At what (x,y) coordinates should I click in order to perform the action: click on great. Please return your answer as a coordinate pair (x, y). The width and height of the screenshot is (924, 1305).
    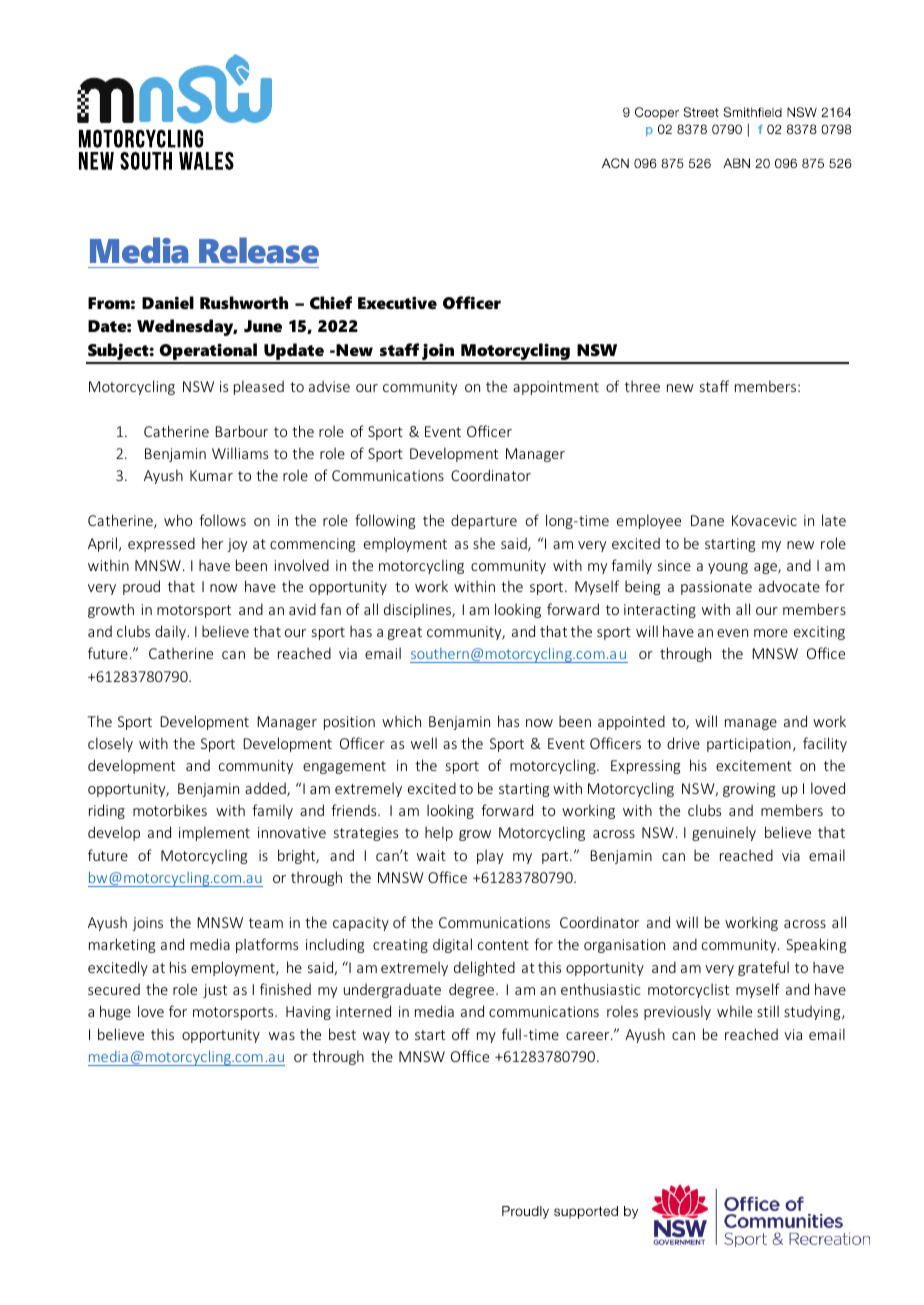
    Looking at the image, I should click on (405, 633).
